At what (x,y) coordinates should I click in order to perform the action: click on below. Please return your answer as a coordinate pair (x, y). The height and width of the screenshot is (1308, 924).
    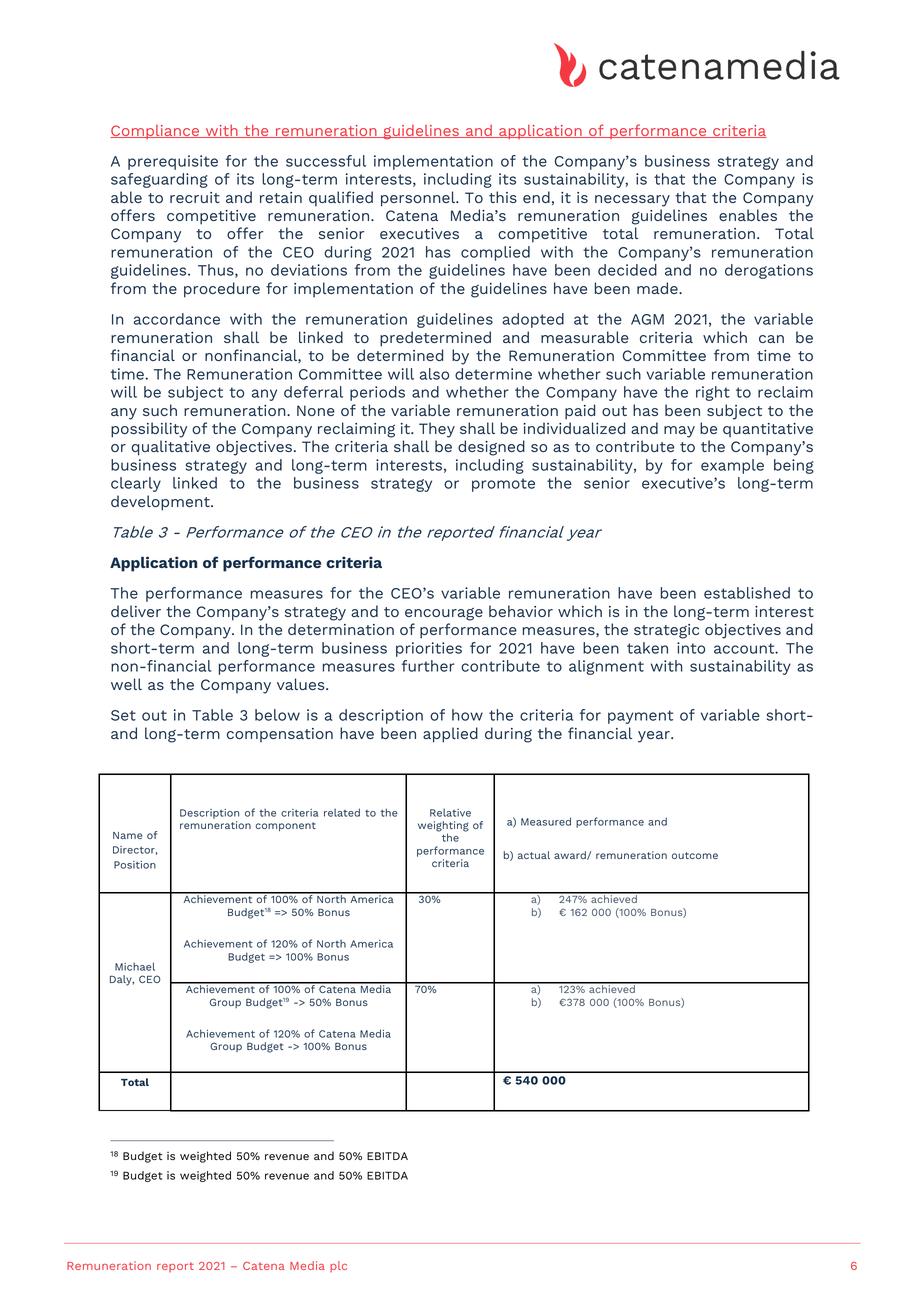
    Looking at the image, I should click on (277, 715).
